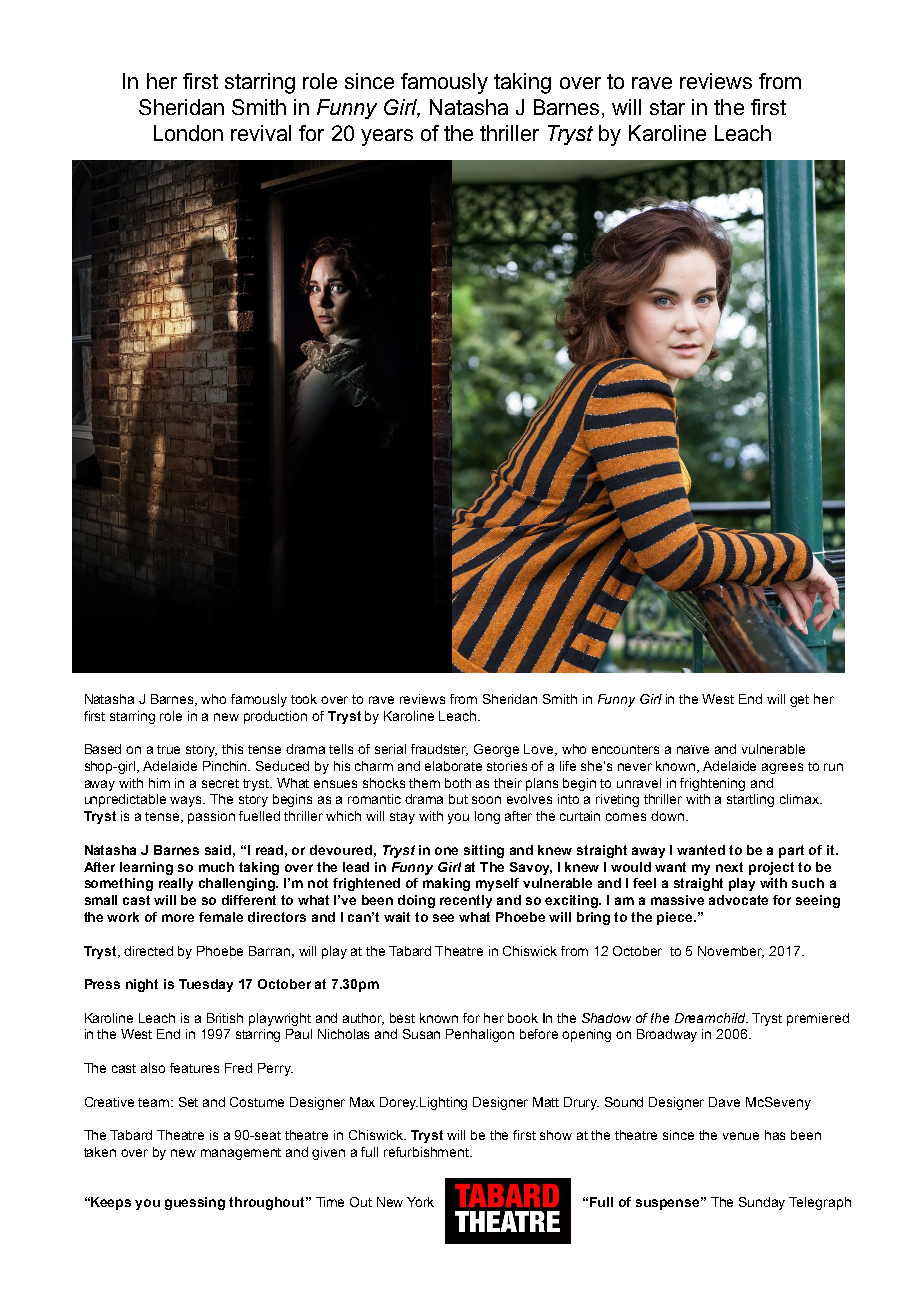 This image has height=1308, width=924. What do you see at coordinates (782, 768) in the image?
I see `agrees` at bounding box center [782, 768].
